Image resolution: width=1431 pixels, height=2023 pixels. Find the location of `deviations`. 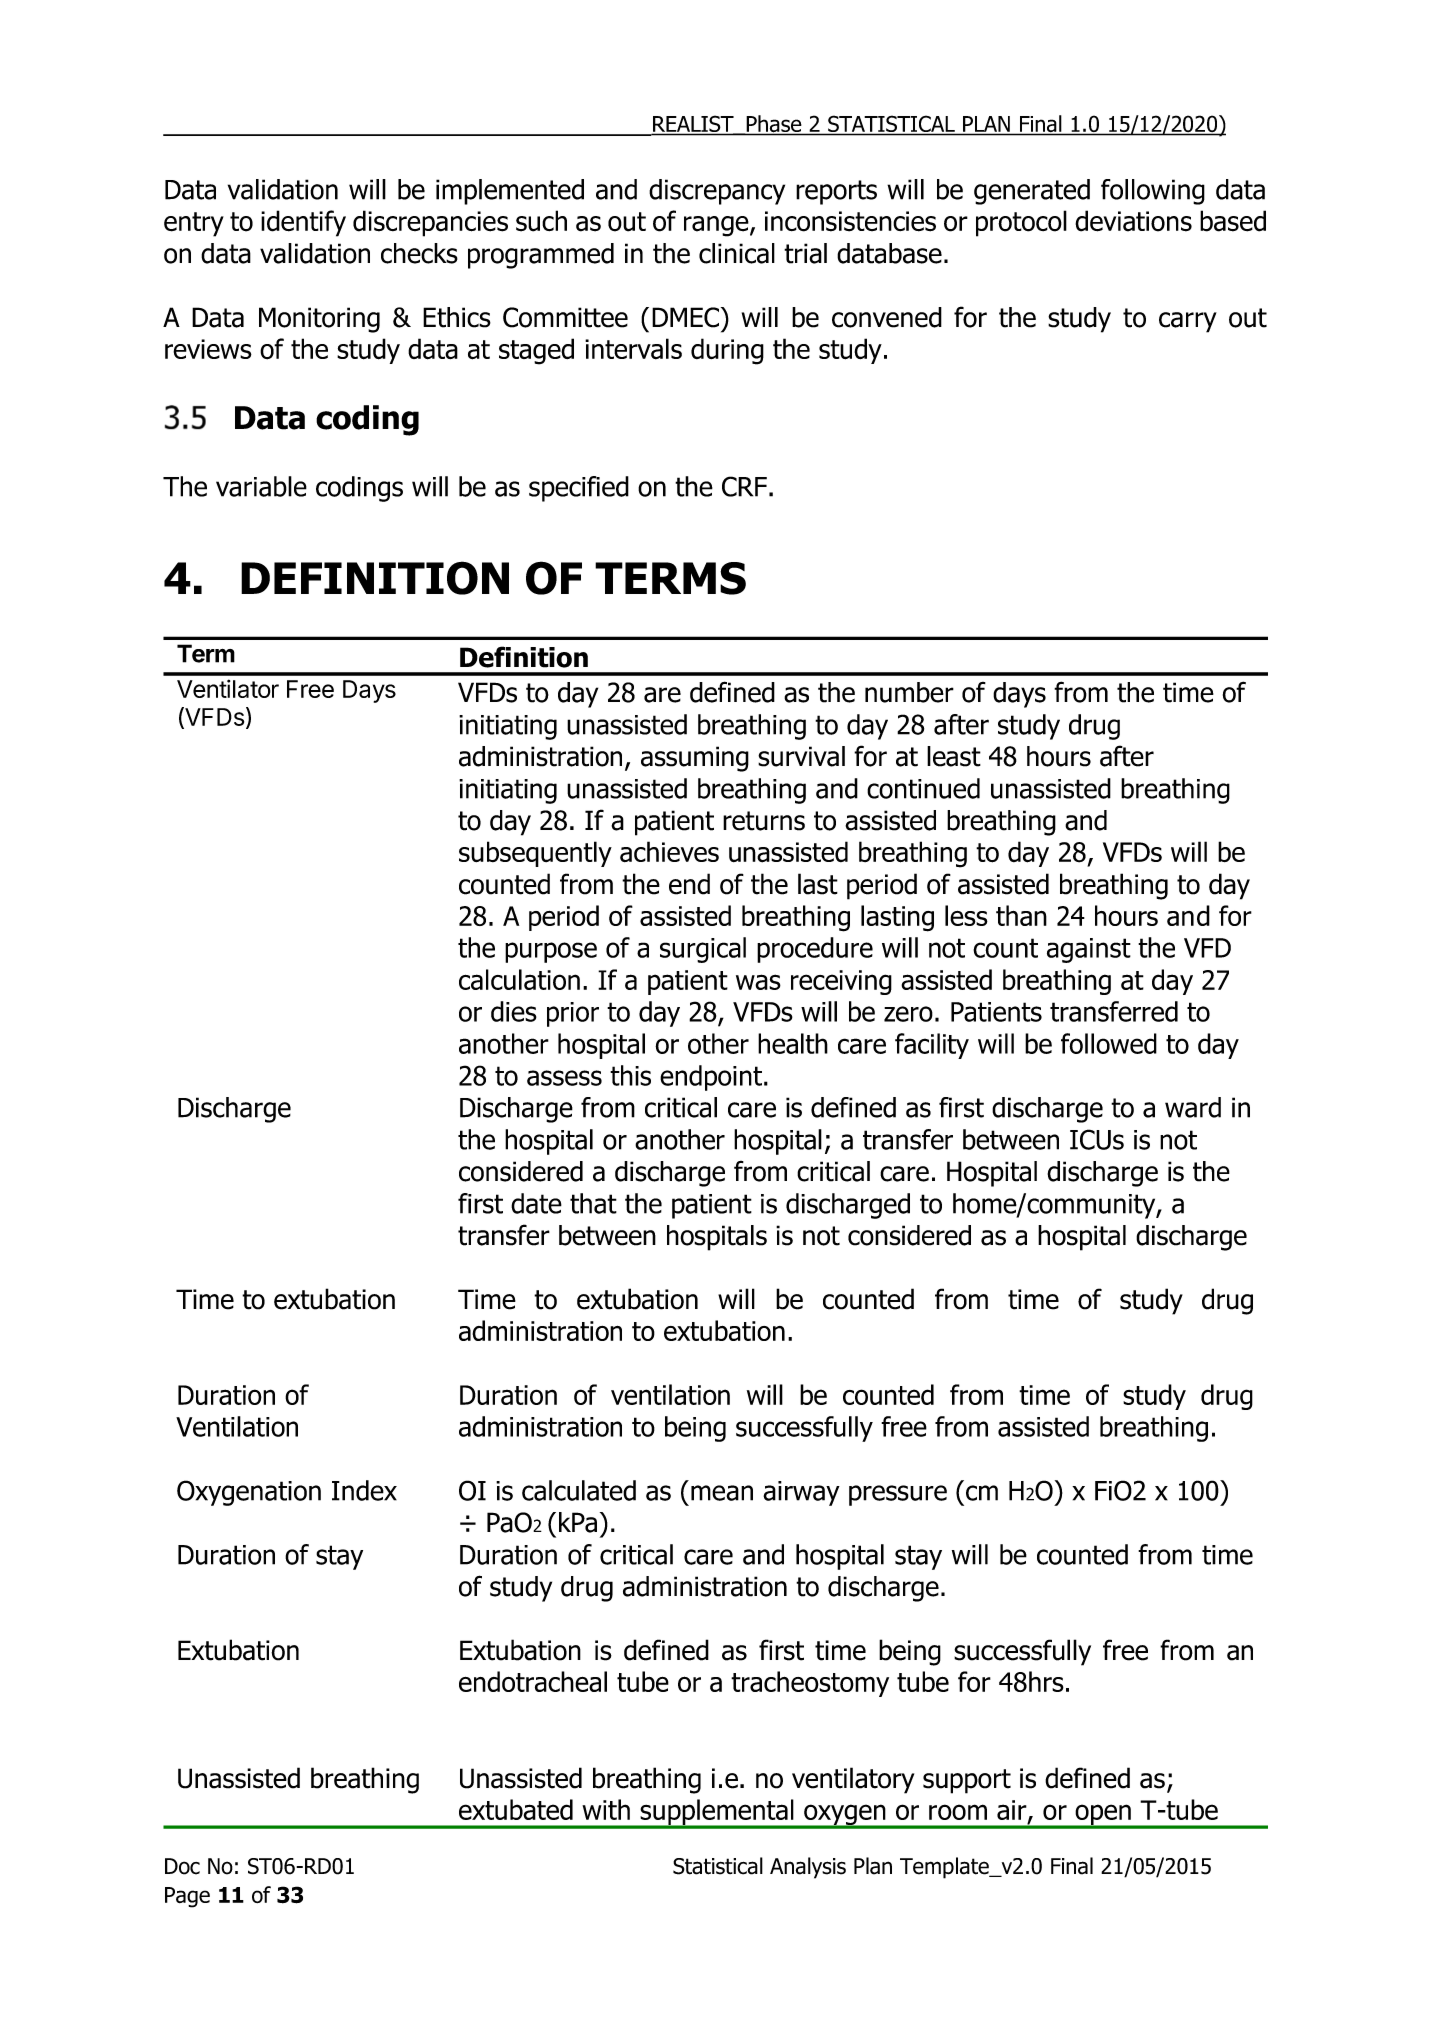

deviations is located at coordinates (1133, 221).
